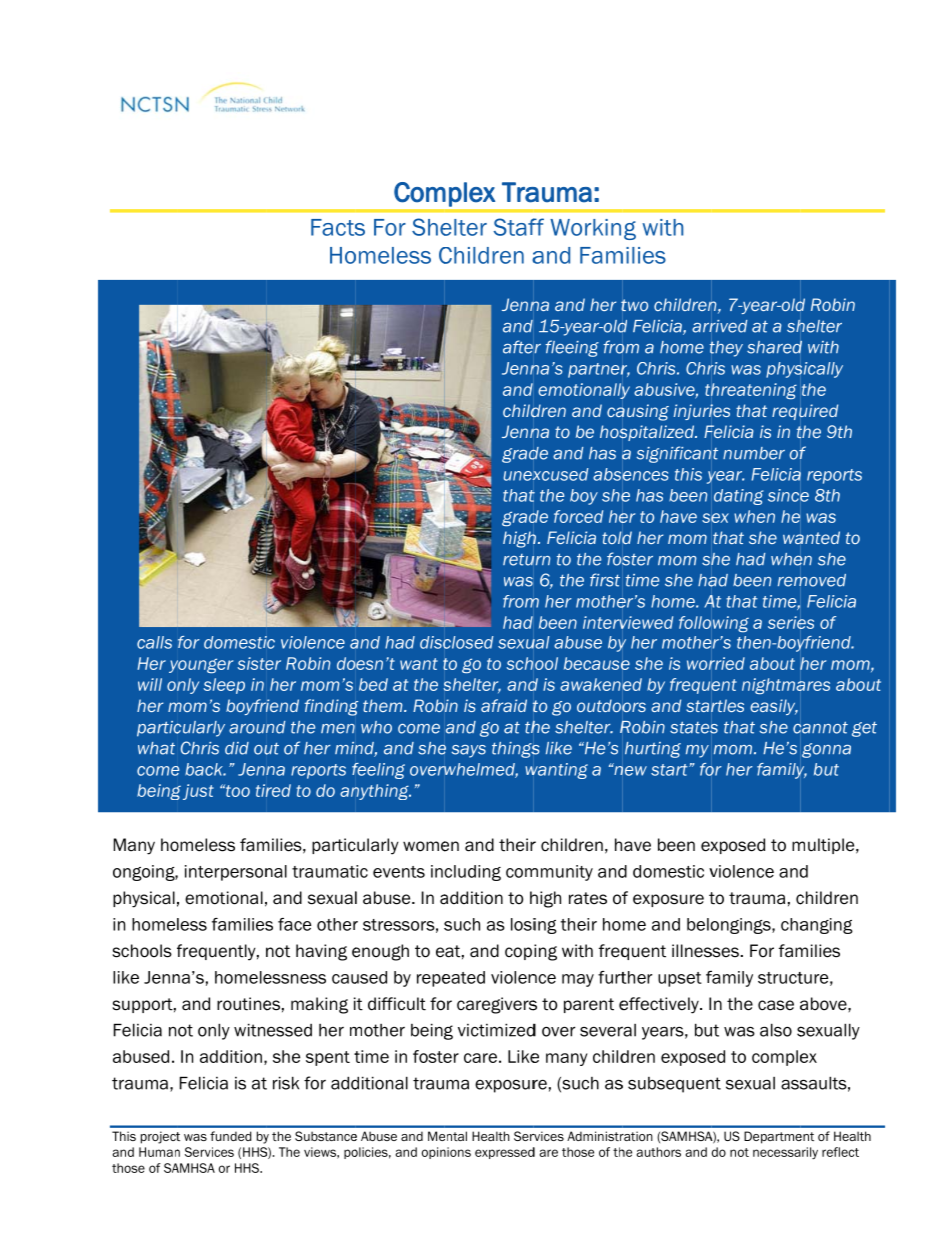 The width and height of the document is (952, 1233). What do you see at coordinates (788, 495) in the document?
I see `since` at bounding box center [788, 495].
